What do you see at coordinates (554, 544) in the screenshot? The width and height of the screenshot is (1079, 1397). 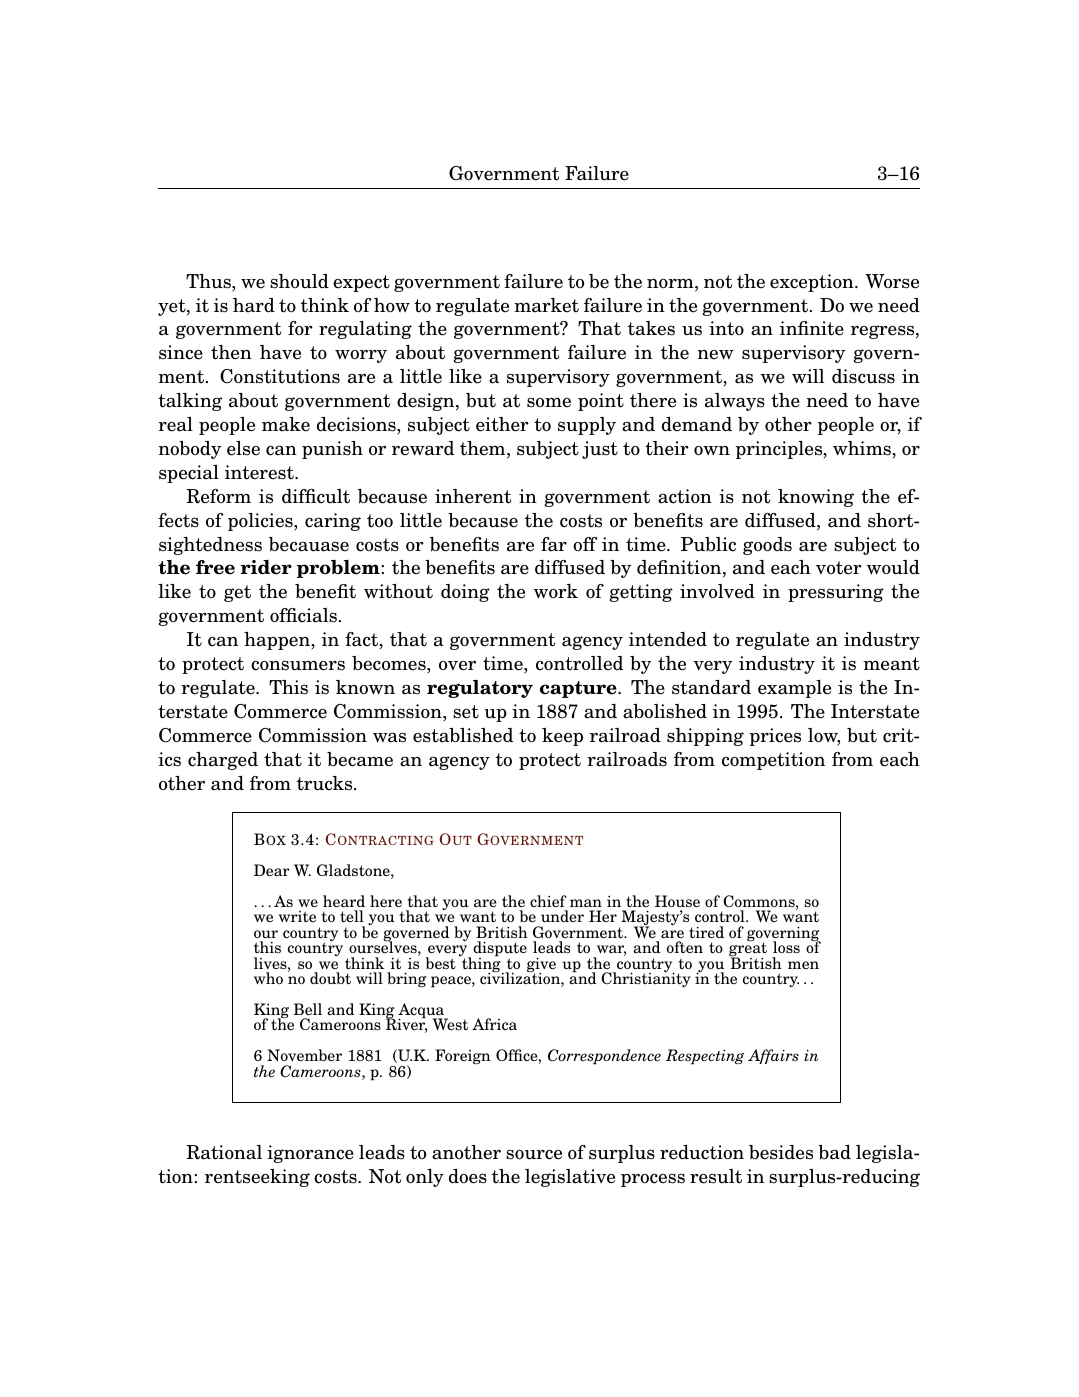 I see `far` at bounding box center [554, 544].
